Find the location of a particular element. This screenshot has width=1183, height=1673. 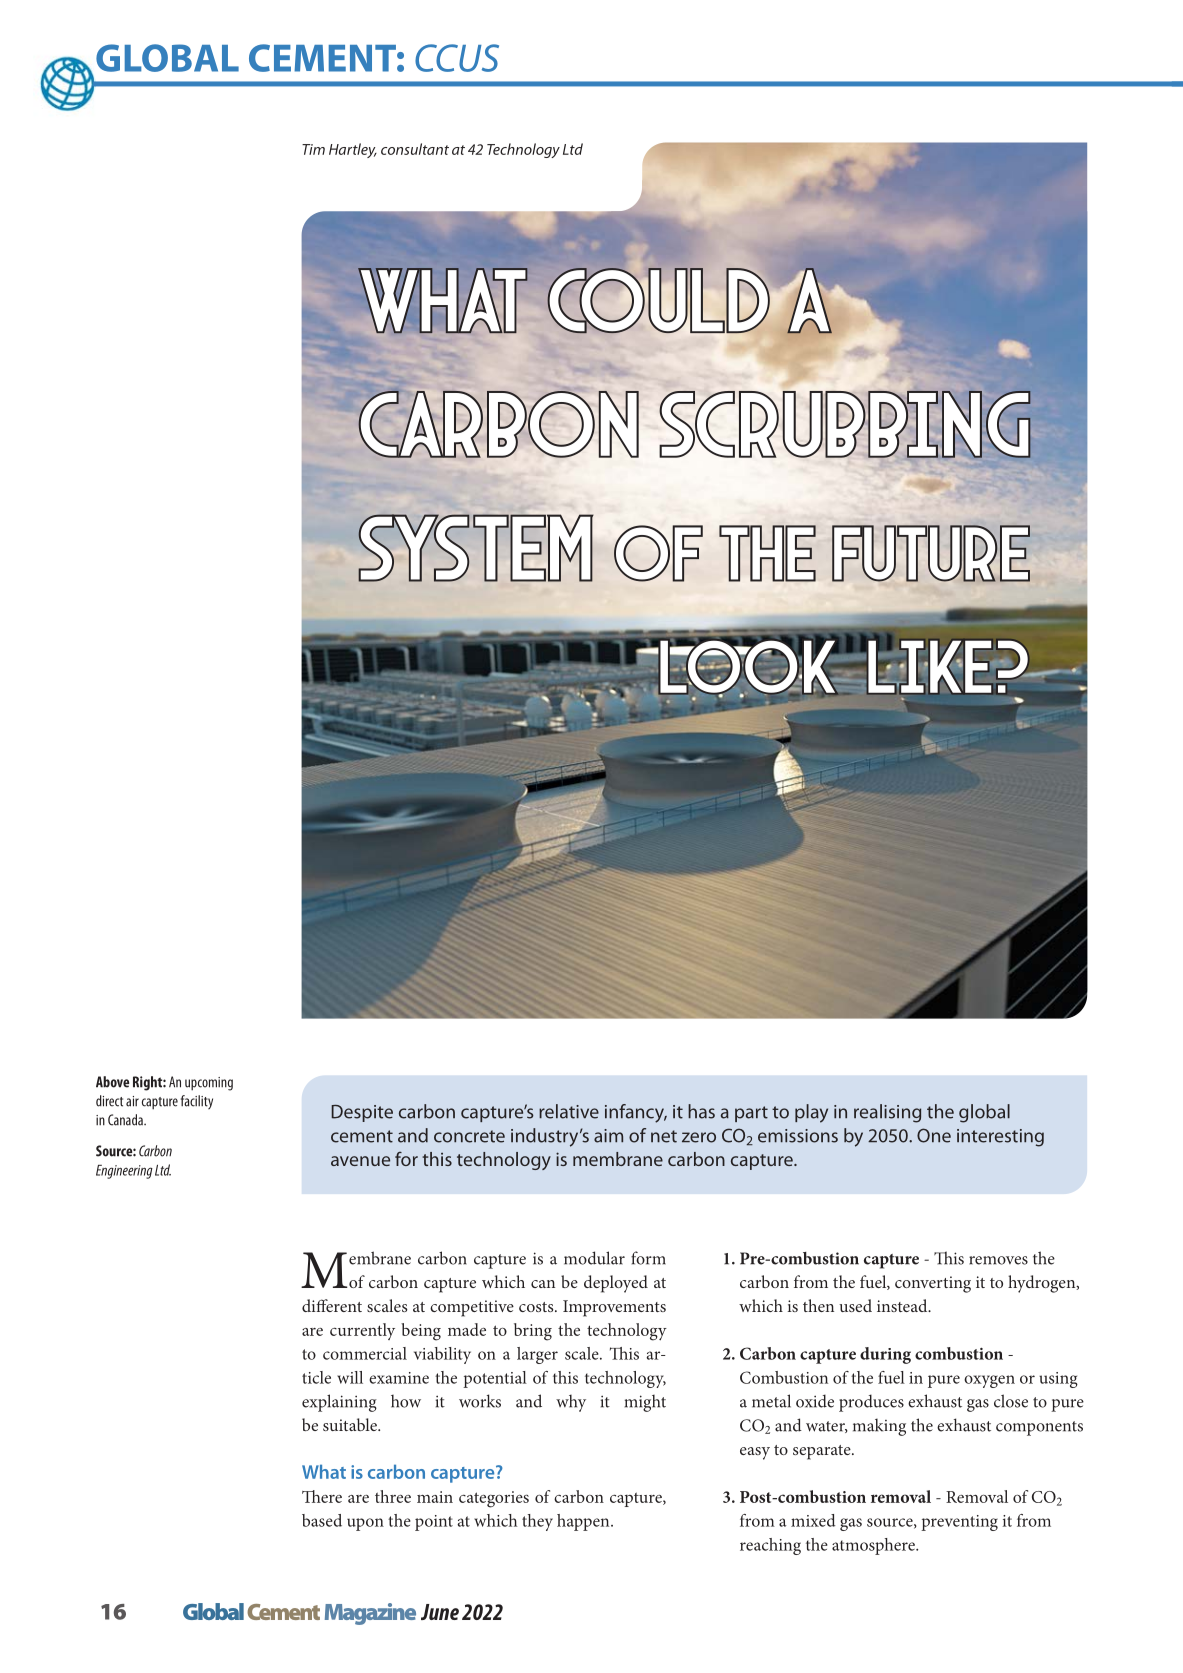

Tim is located at coordinates (313, 149).
